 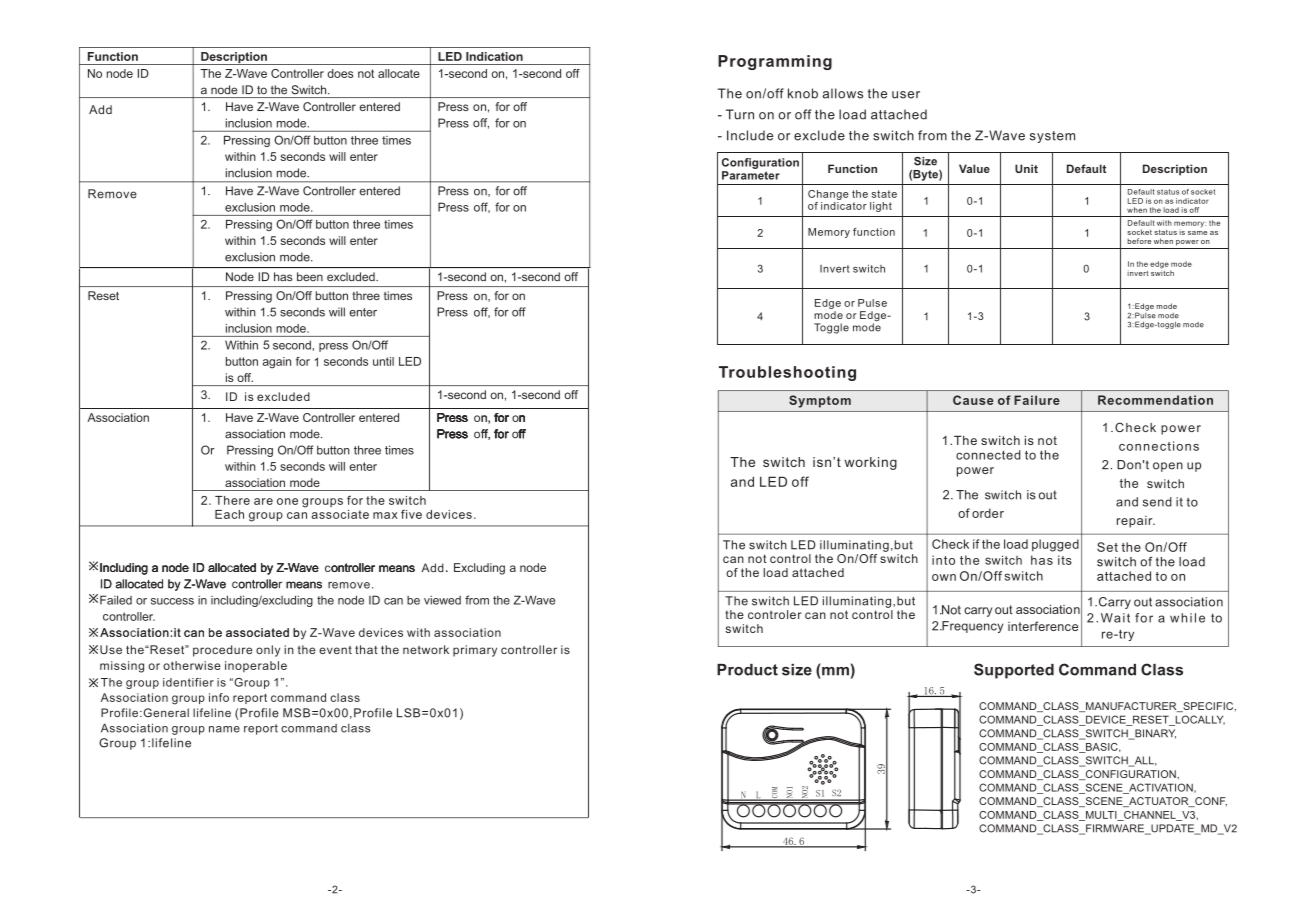 I want to click on Supported, so click(x=1014, y=671).
